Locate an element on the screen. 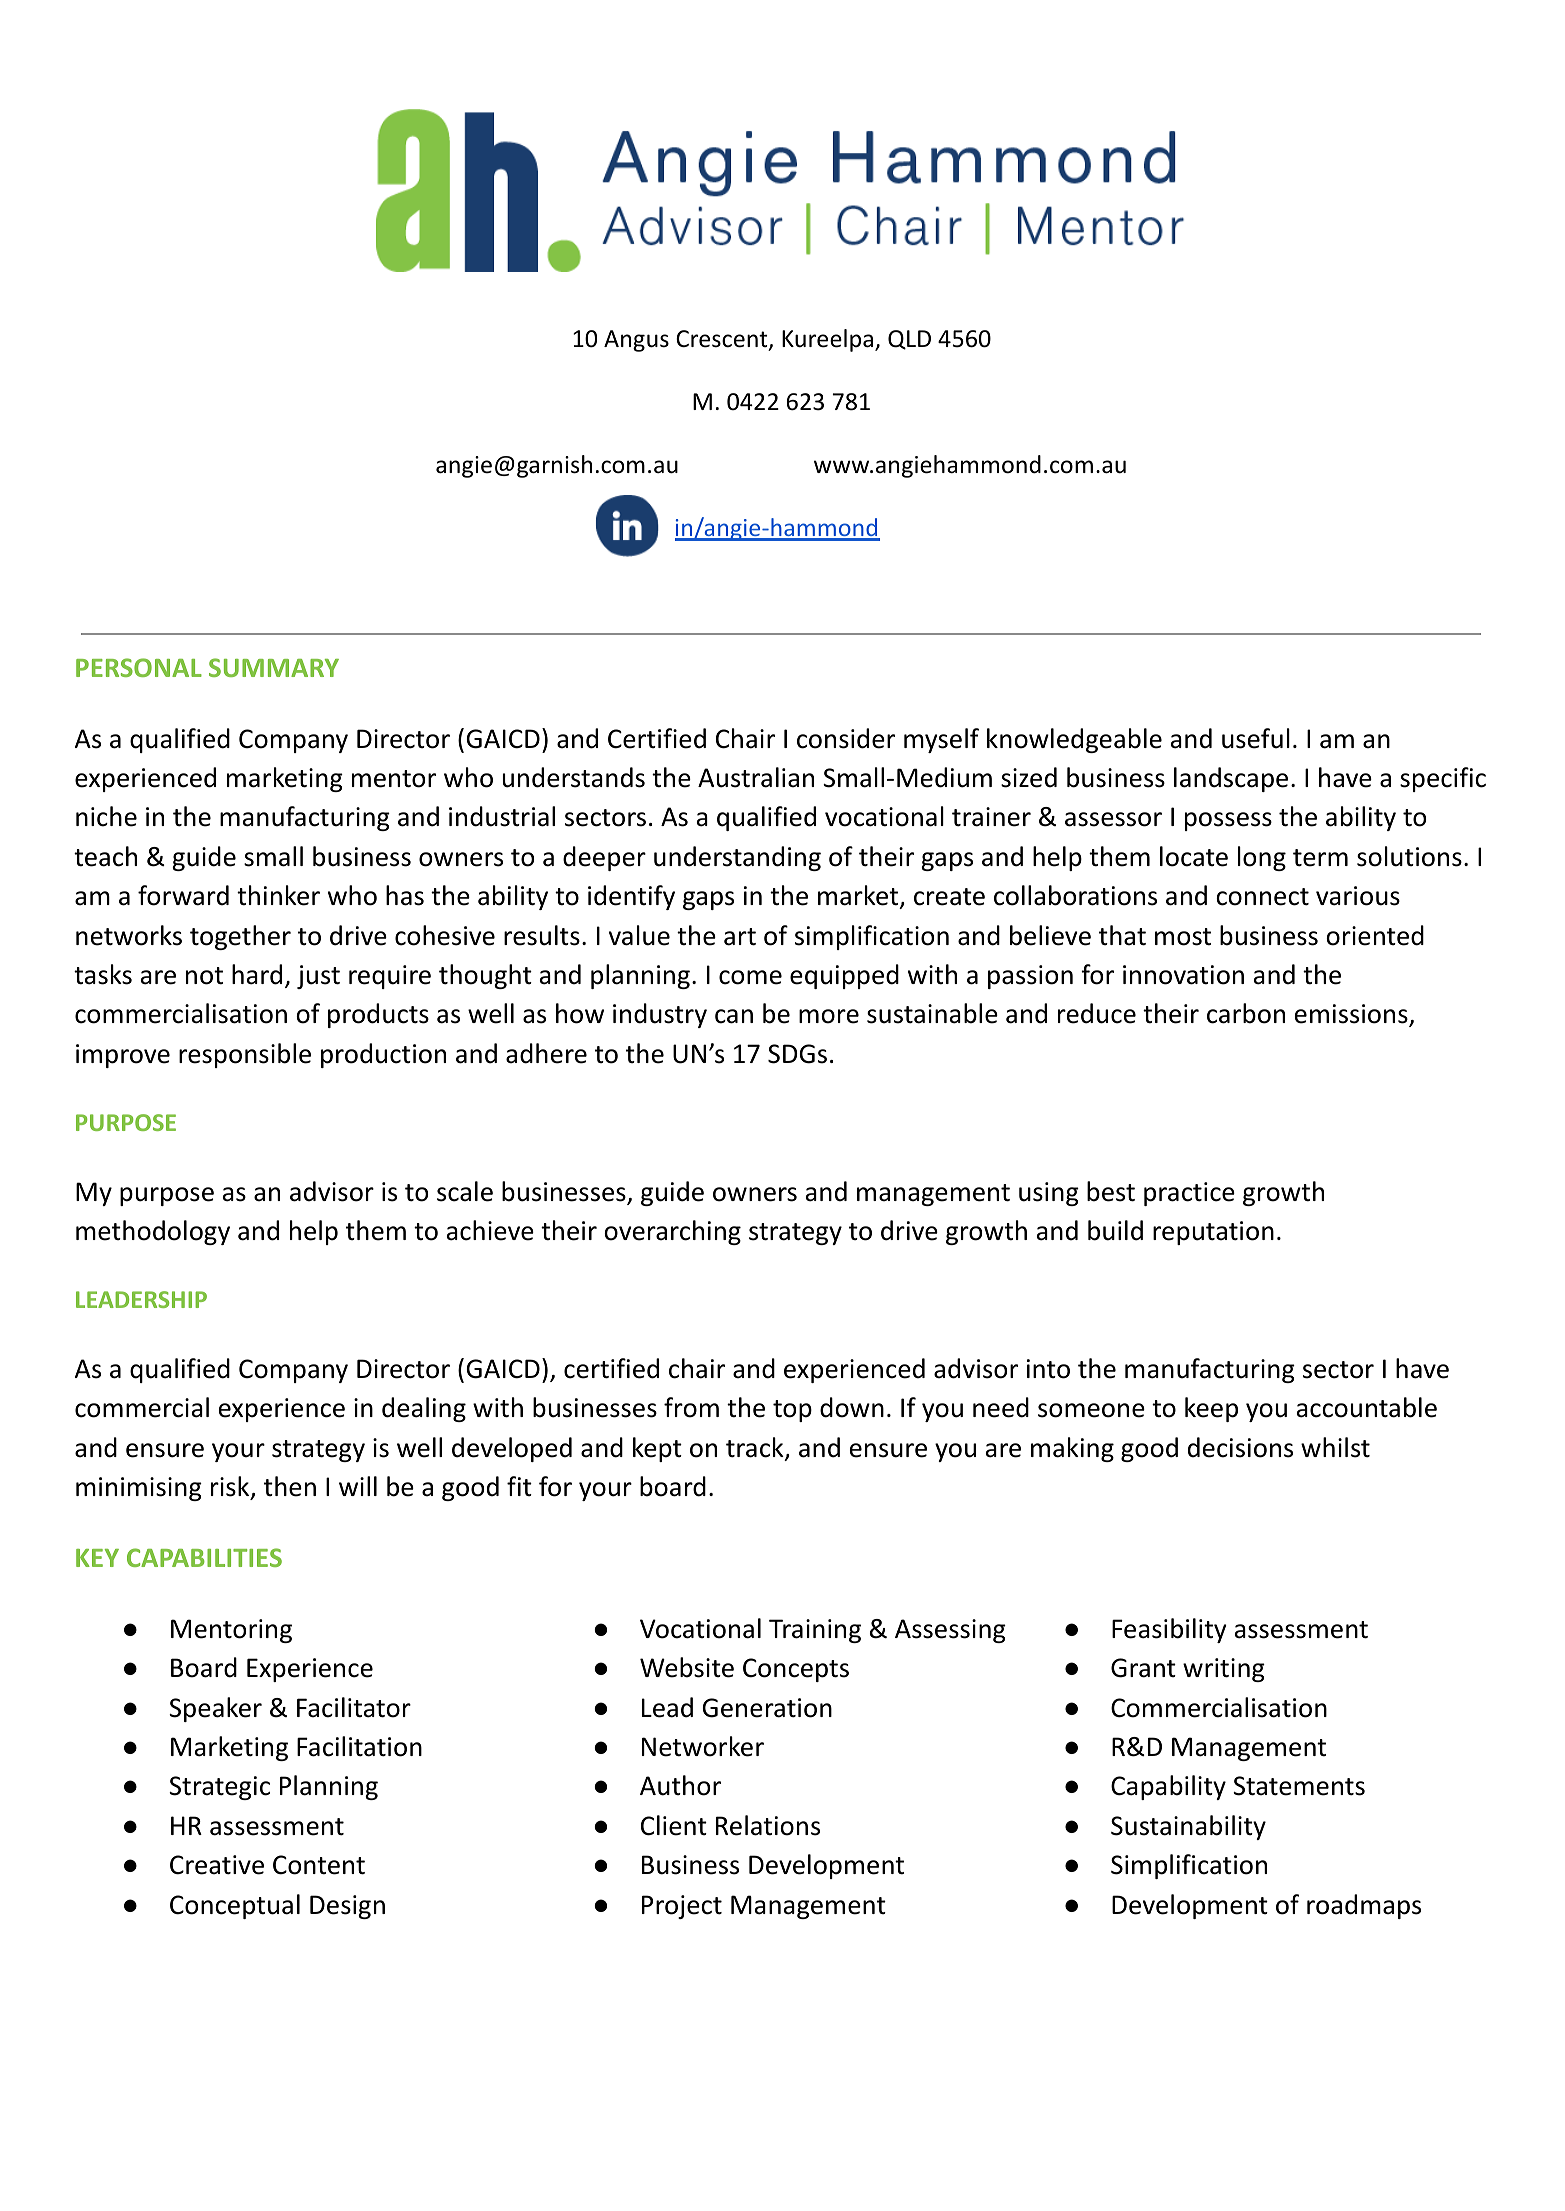 This screenshot has width=1565, height=2211. Relations is located at coordinates (768, 1825).
